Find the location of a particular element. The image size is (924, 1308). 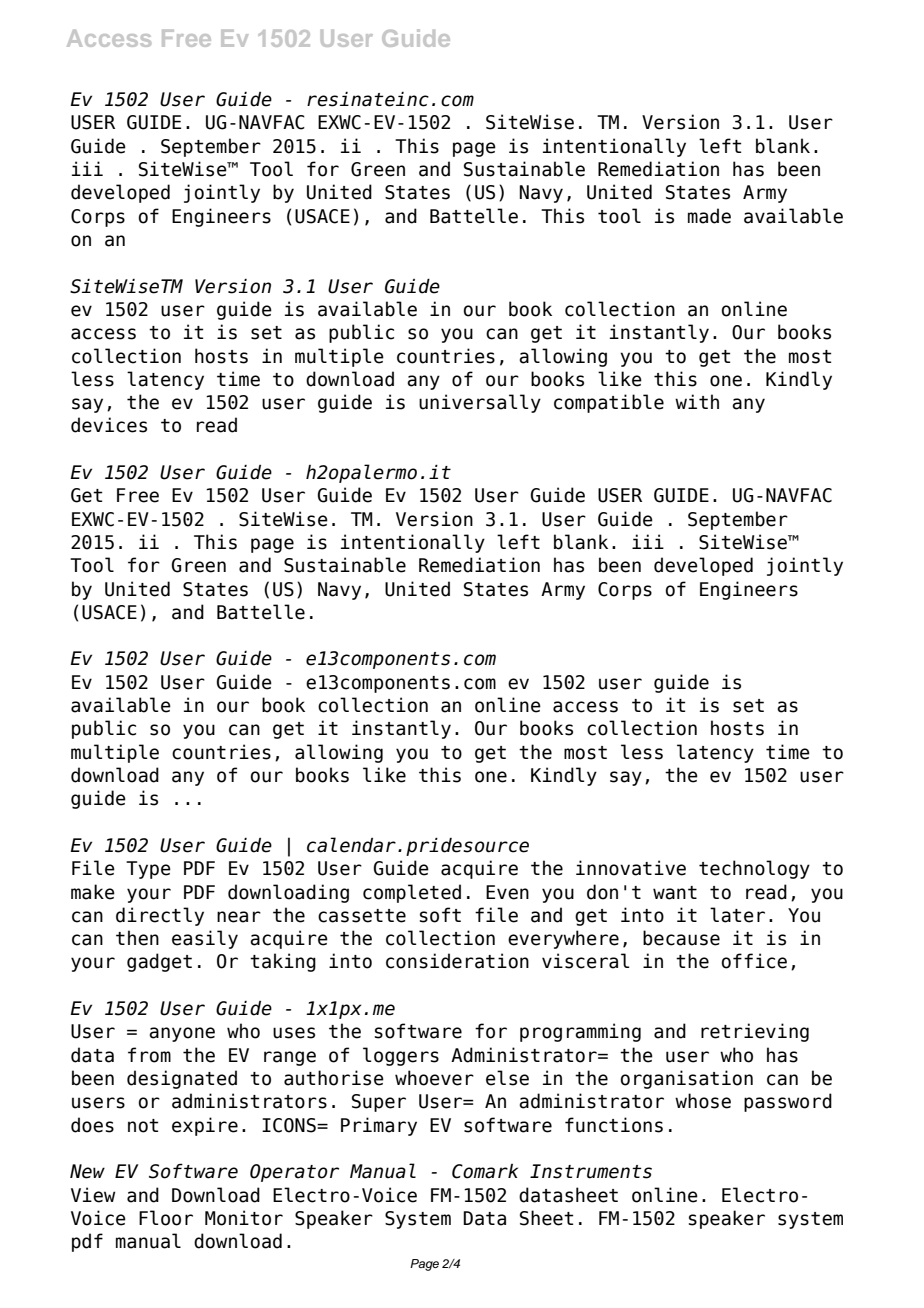

Primary is located at coordinates (379, 1126).
